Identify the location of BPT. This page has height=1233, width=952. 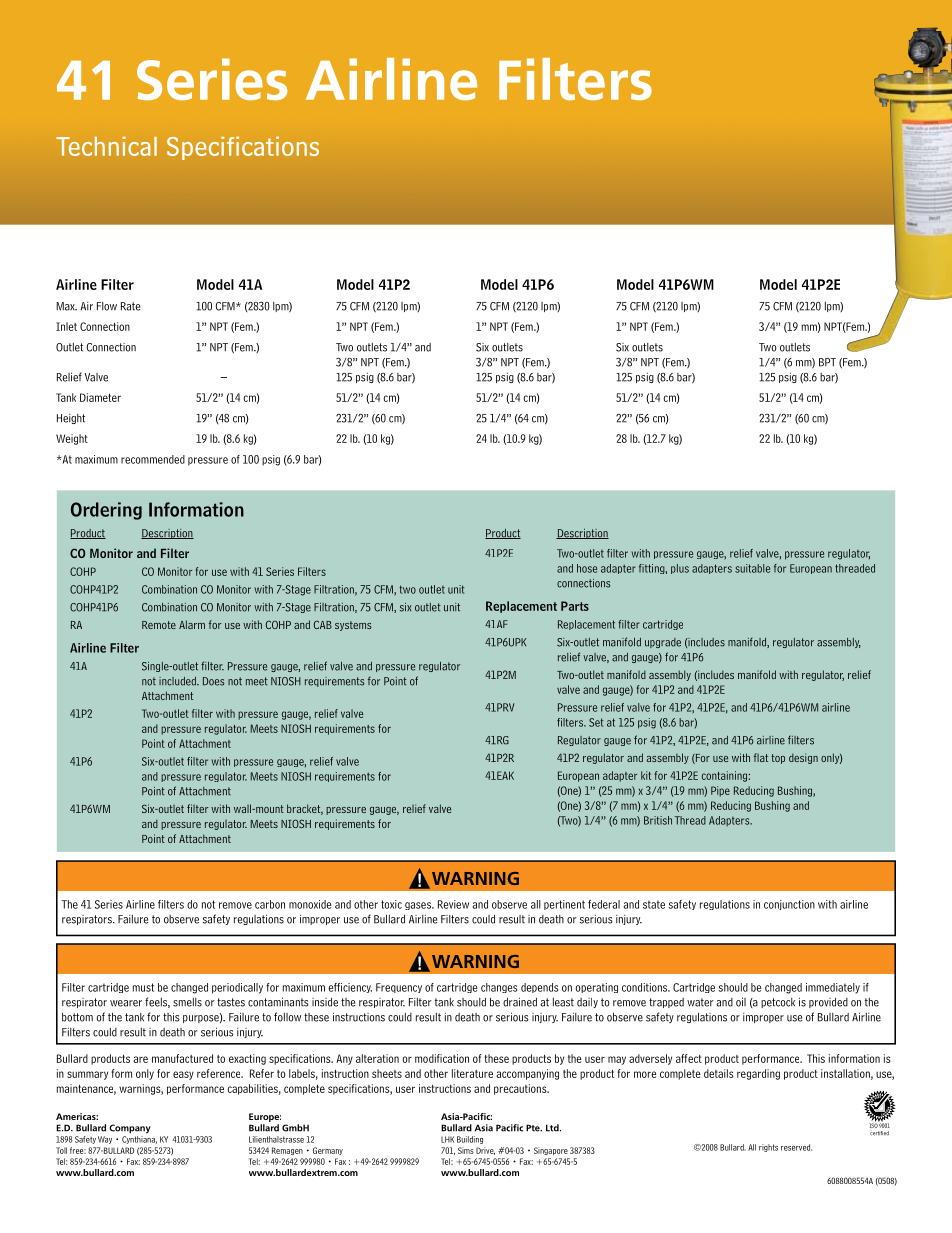
(827, 362).
